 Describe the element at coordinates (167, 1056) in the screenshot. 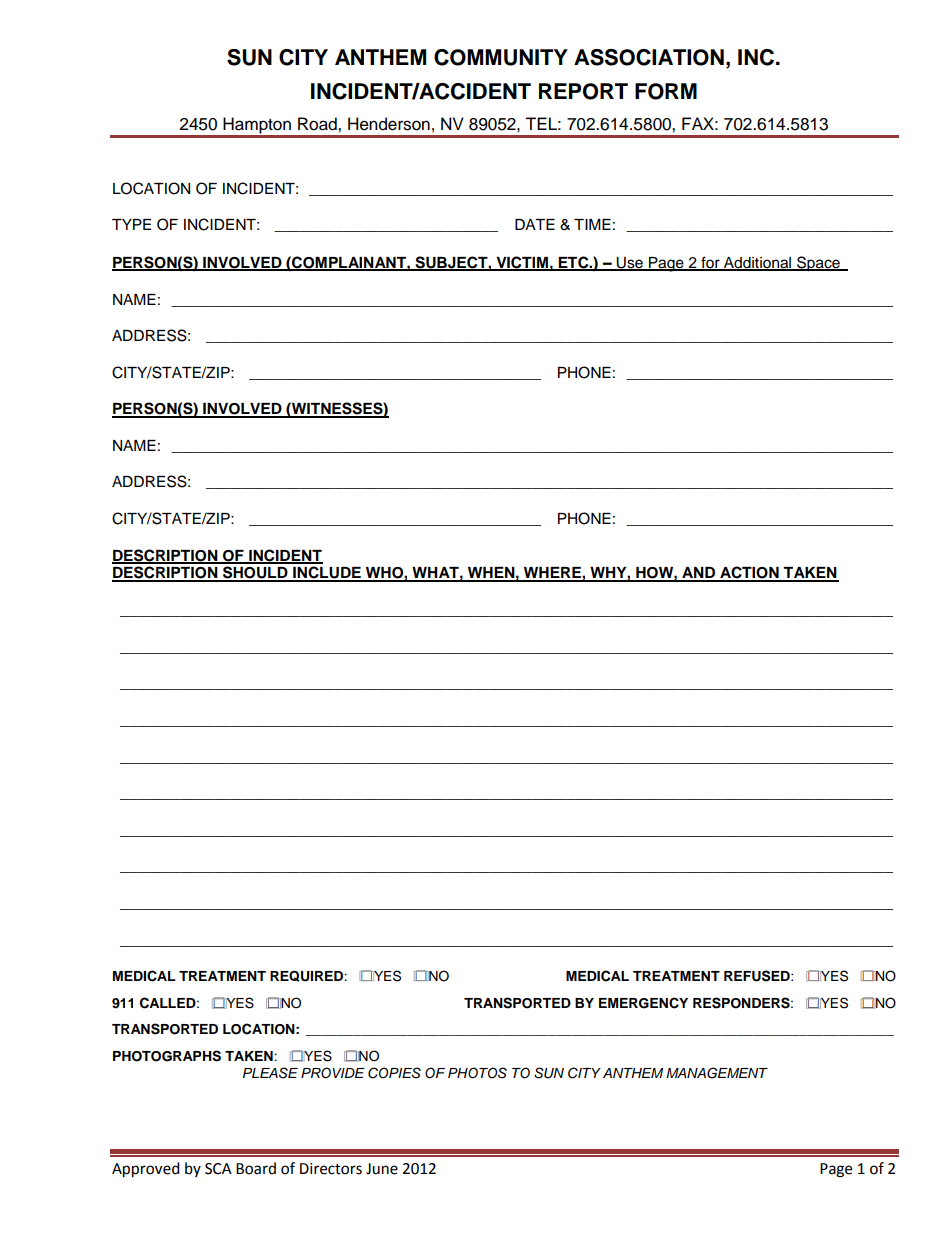

I see `PHOTOGRAPHS` at that location.
